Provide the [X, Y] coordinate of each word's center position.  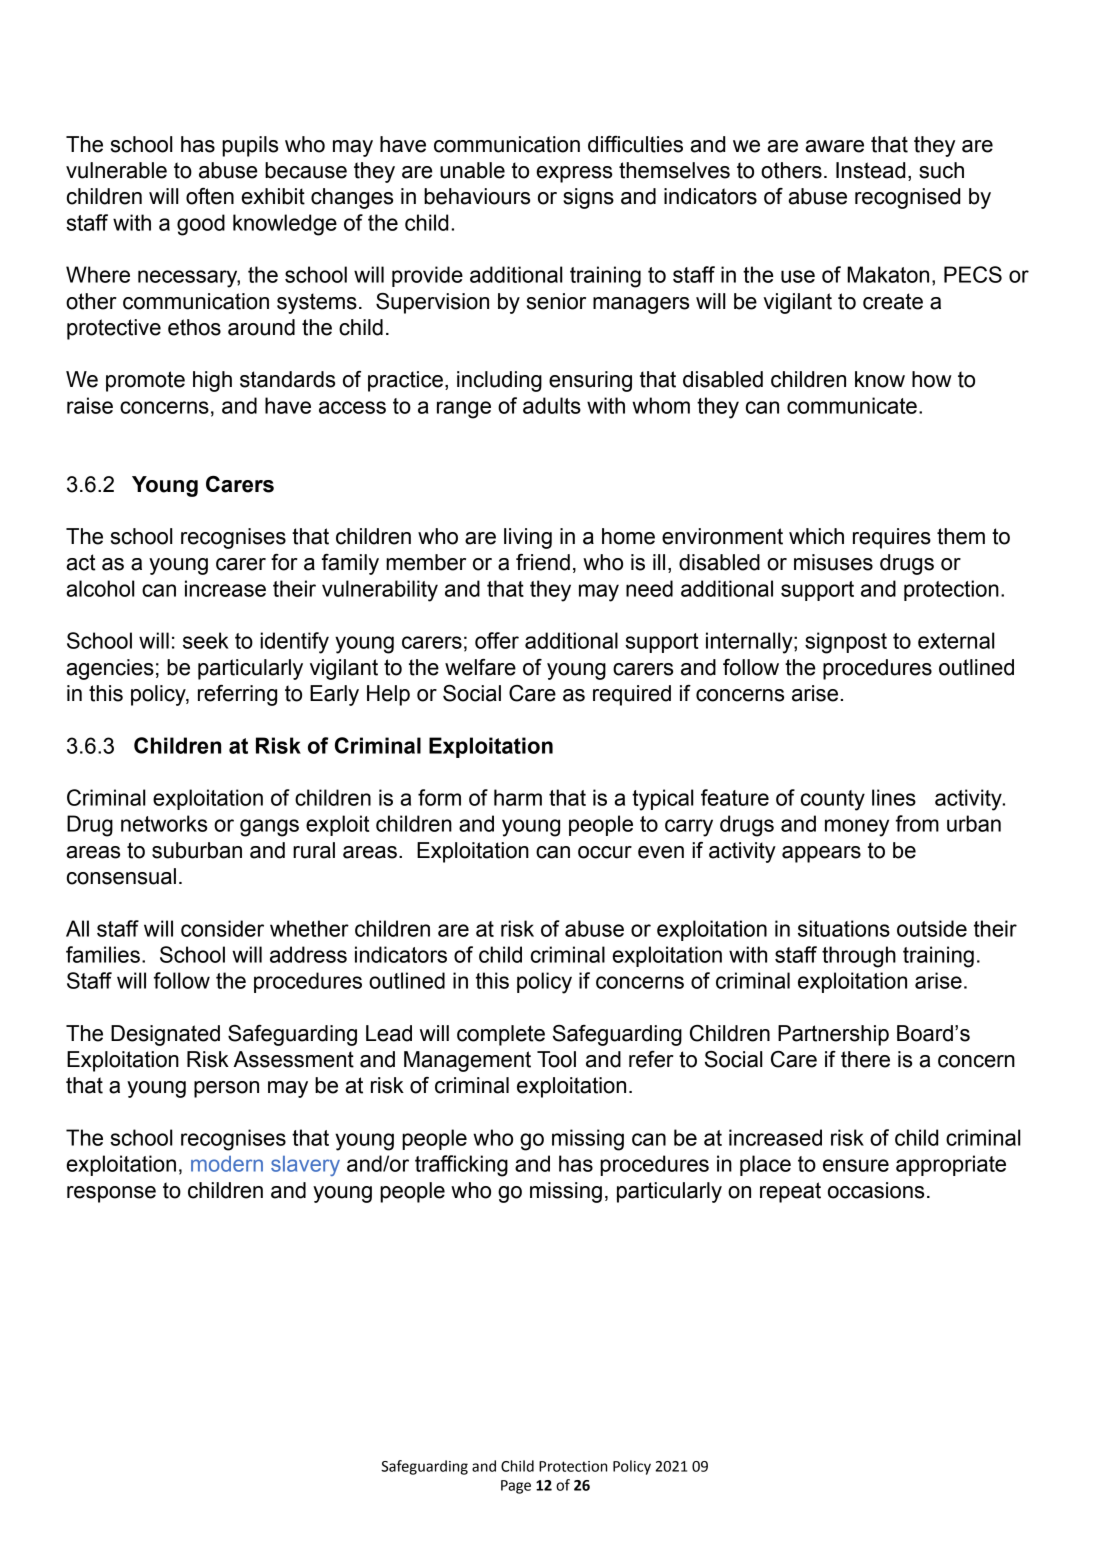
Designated [165, 1035]
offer [497, 640]
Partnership [833, 1035]
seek [206, 640]
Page [516, 1487]
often [210, 196]
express [574, 174]
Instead [870, 170]
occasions [876, 1190]
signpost [846, 643]
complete [501, 1035]
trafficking [461, 1166]
